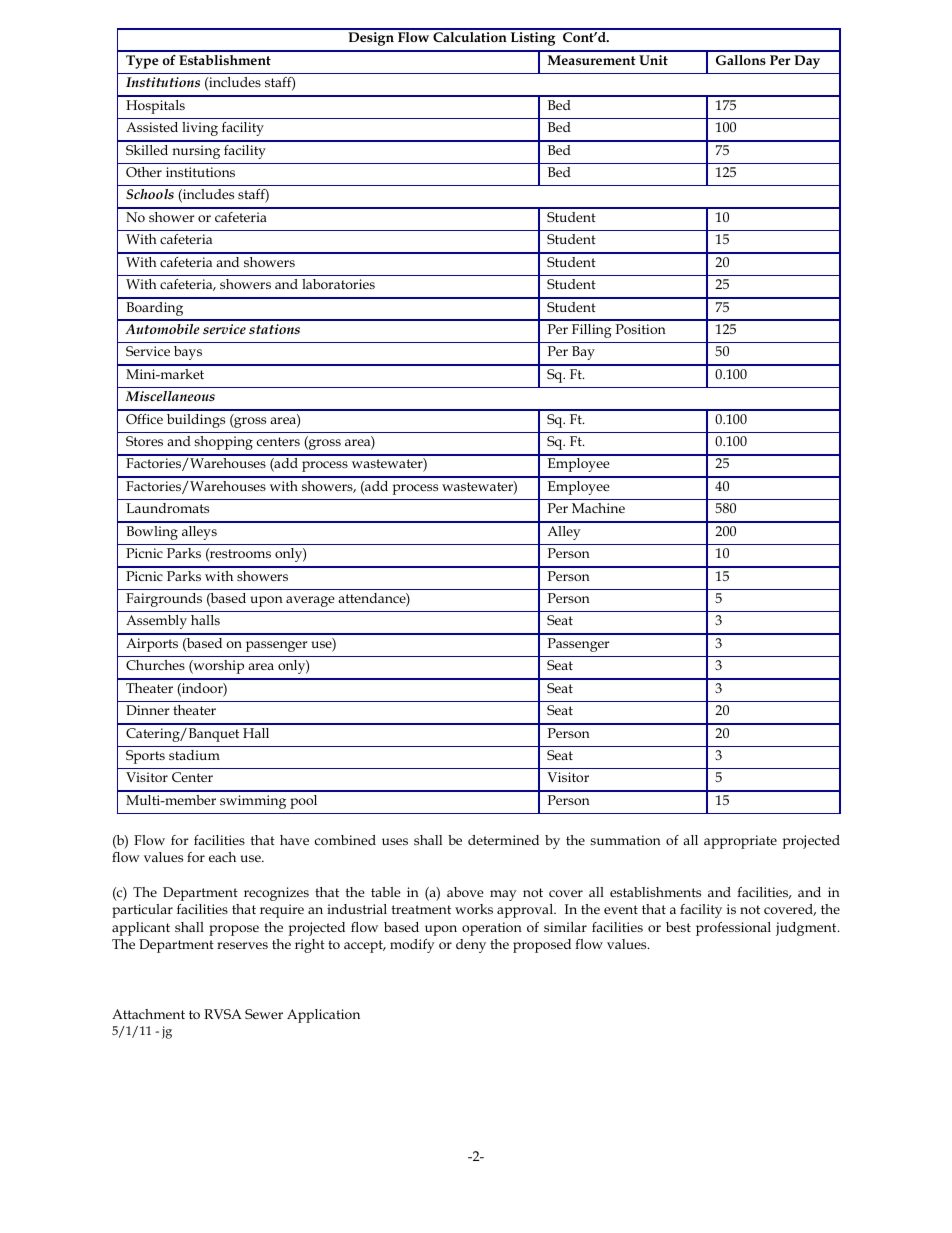 This document has height=1233, width=952. What do you see at coordinates (653, 60) in the document?
I see `Unit` at bounding box center [653, 60].
